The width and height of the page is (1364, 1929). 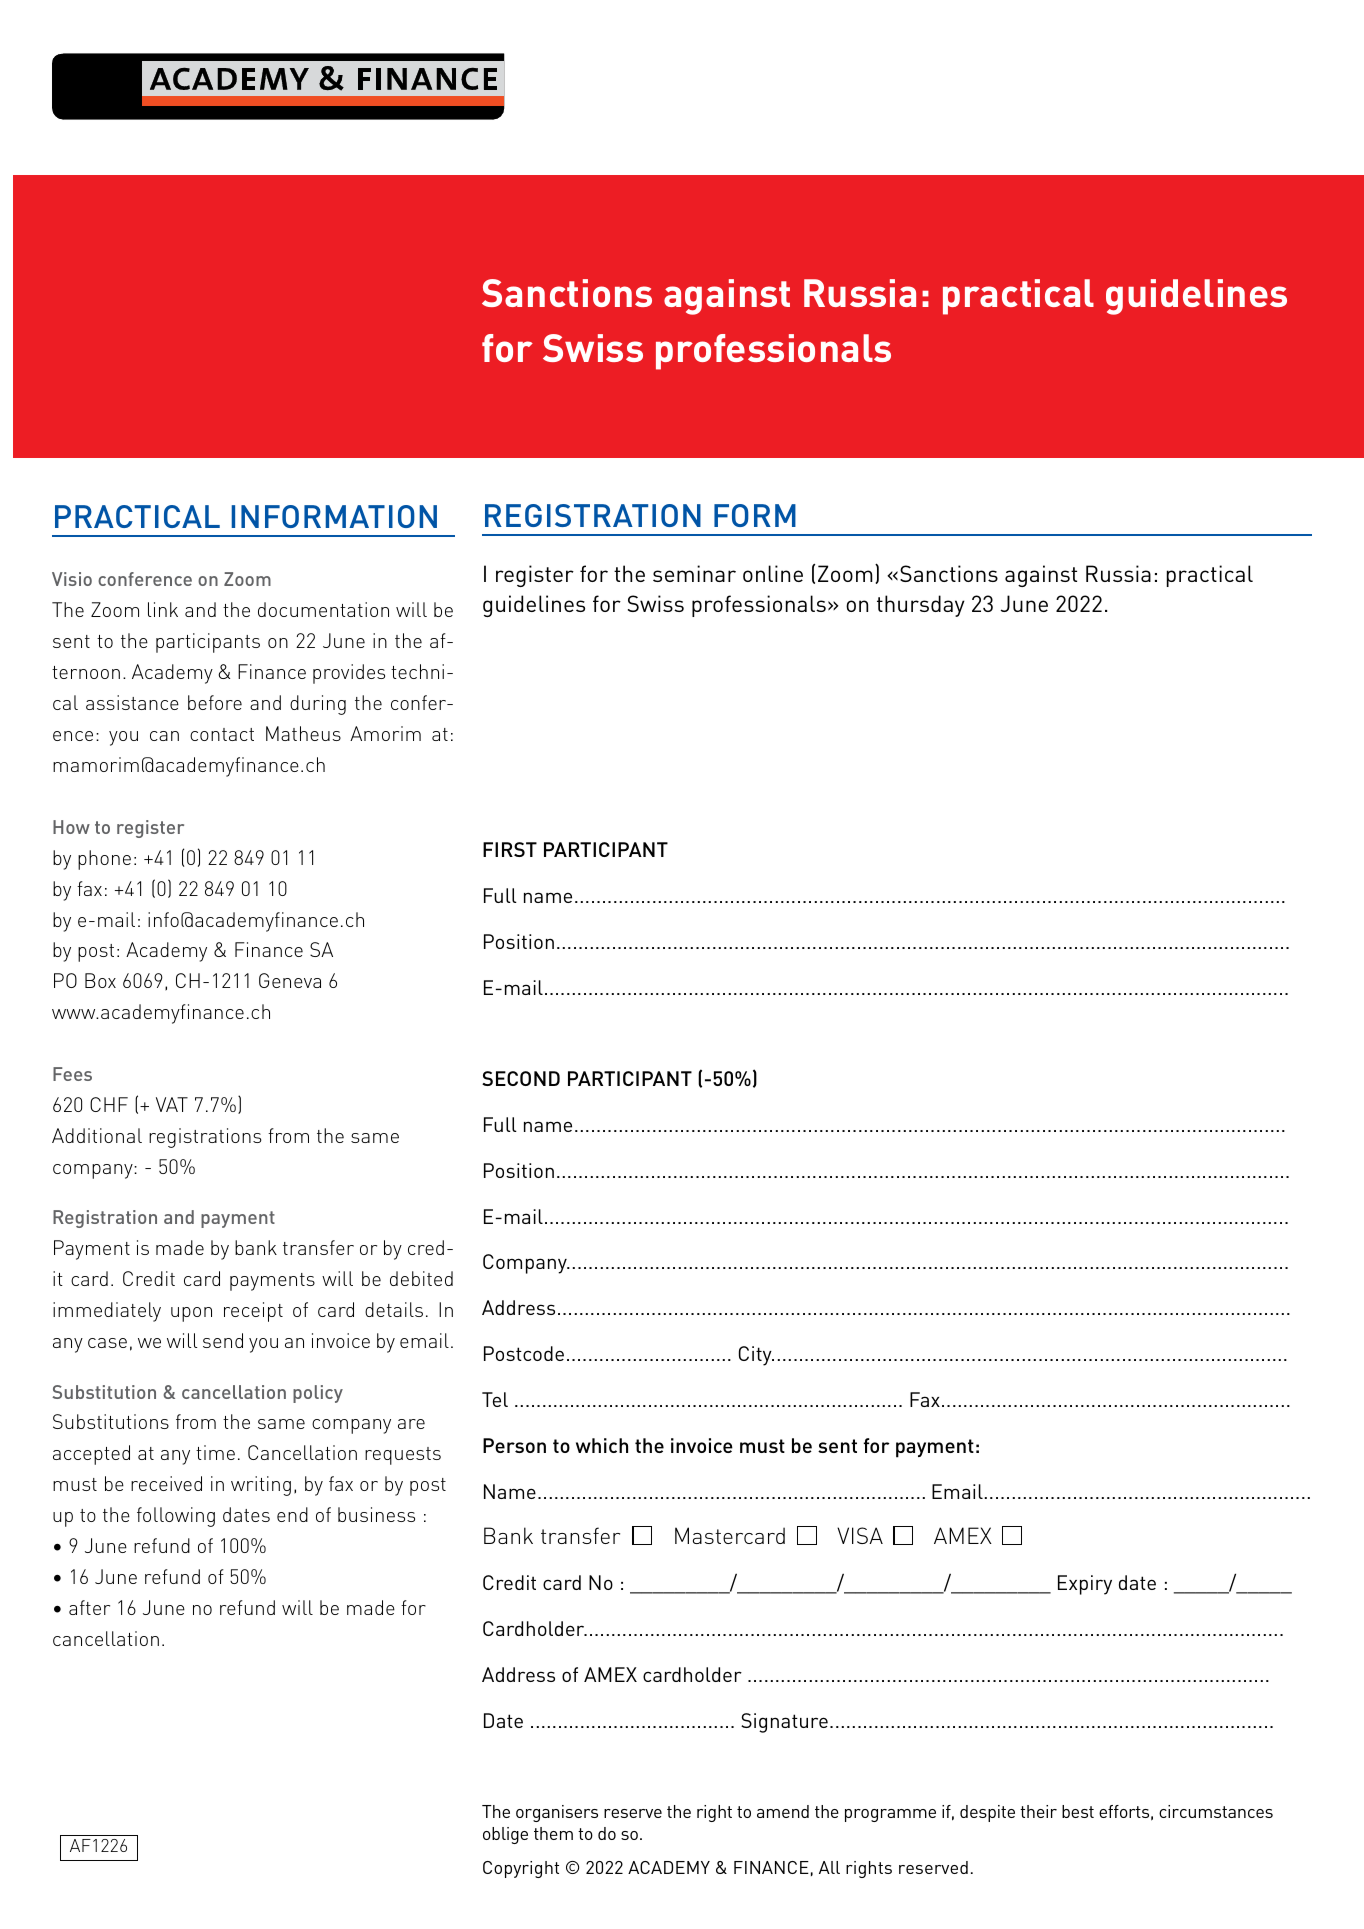 I want to click on oblige, so click(x=505, y=1835).
